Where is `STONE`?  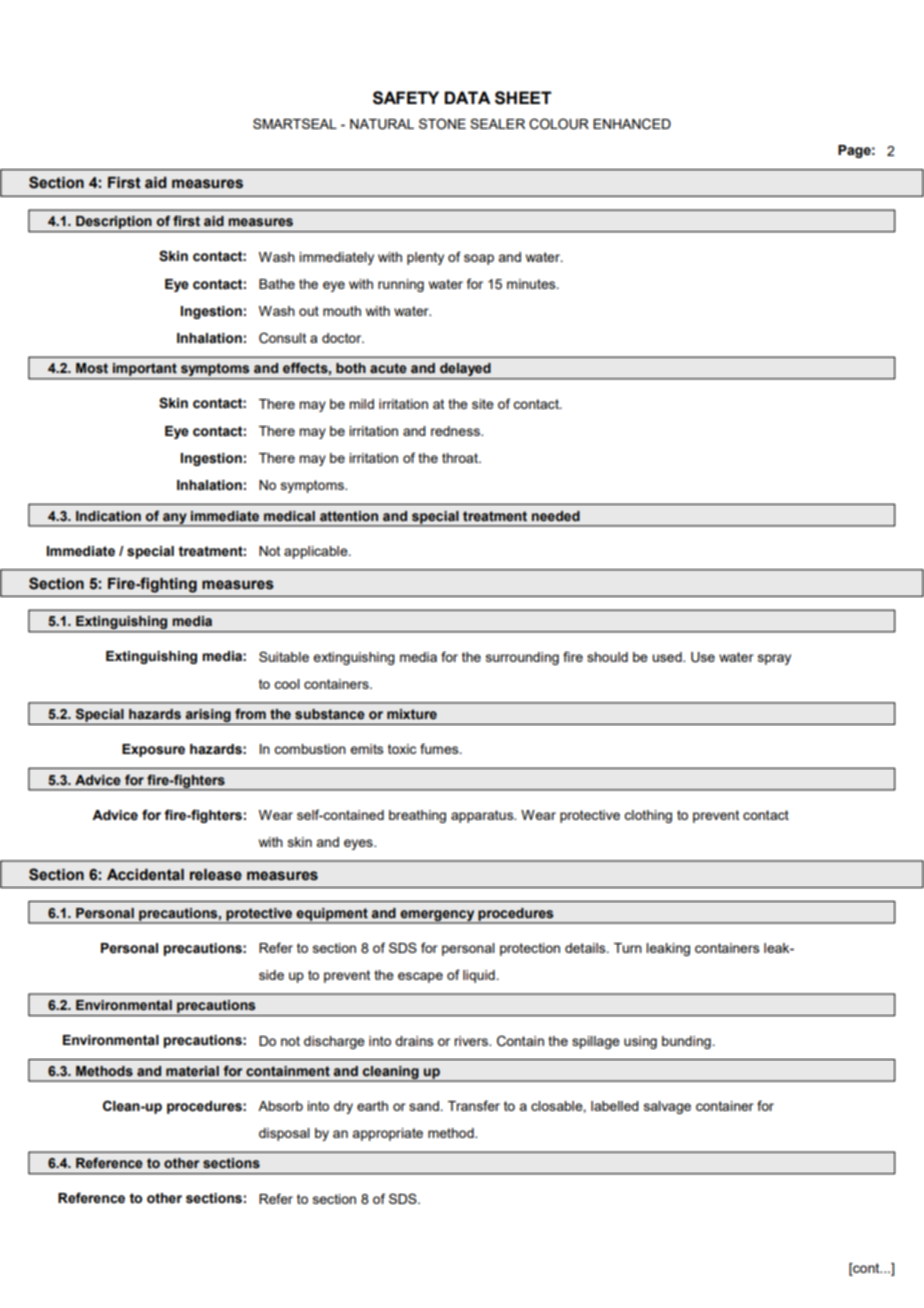
STONE is located at coordinates (442, 124).
